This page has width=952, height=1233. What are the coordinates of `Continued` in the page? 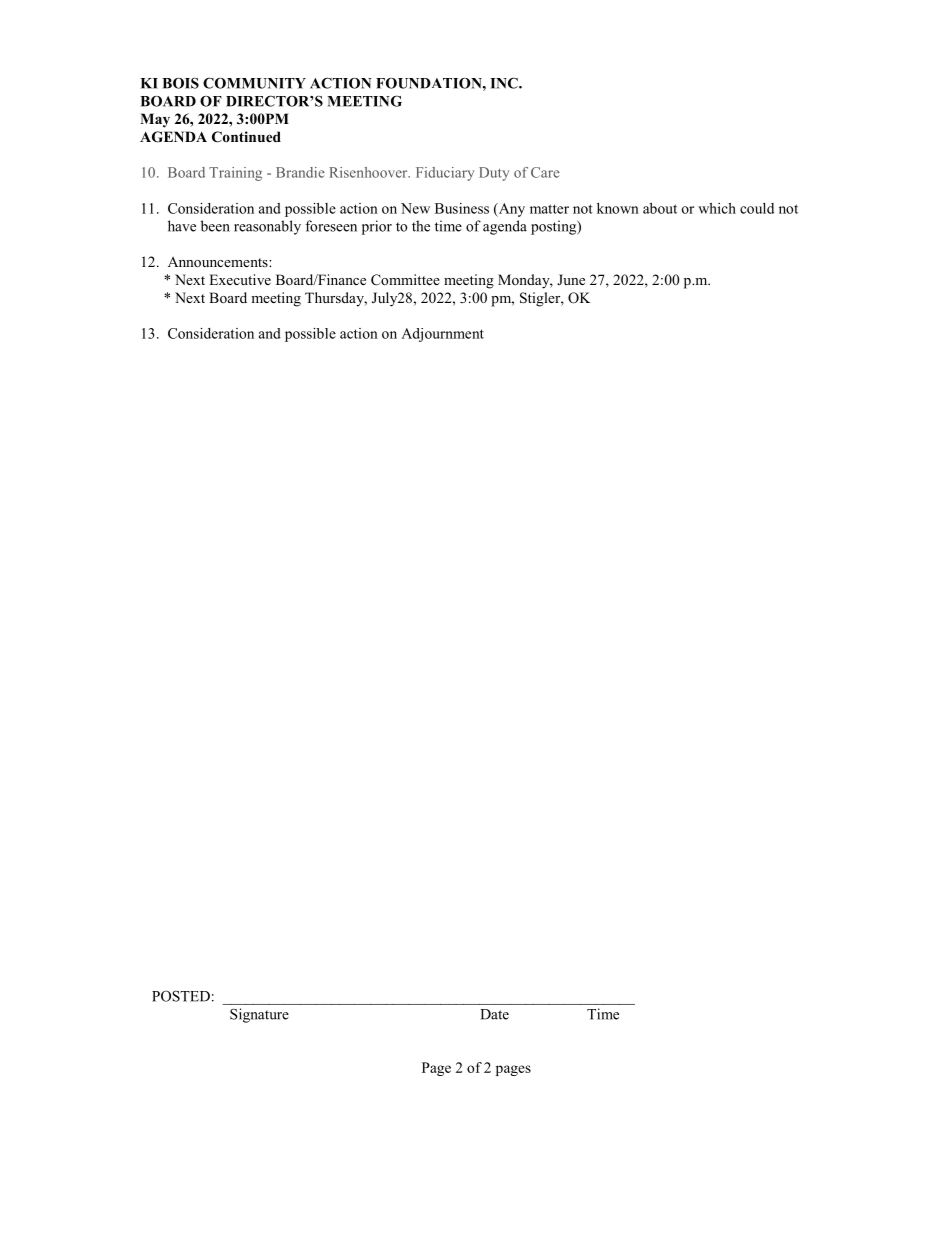 It's located at (246, 137).
